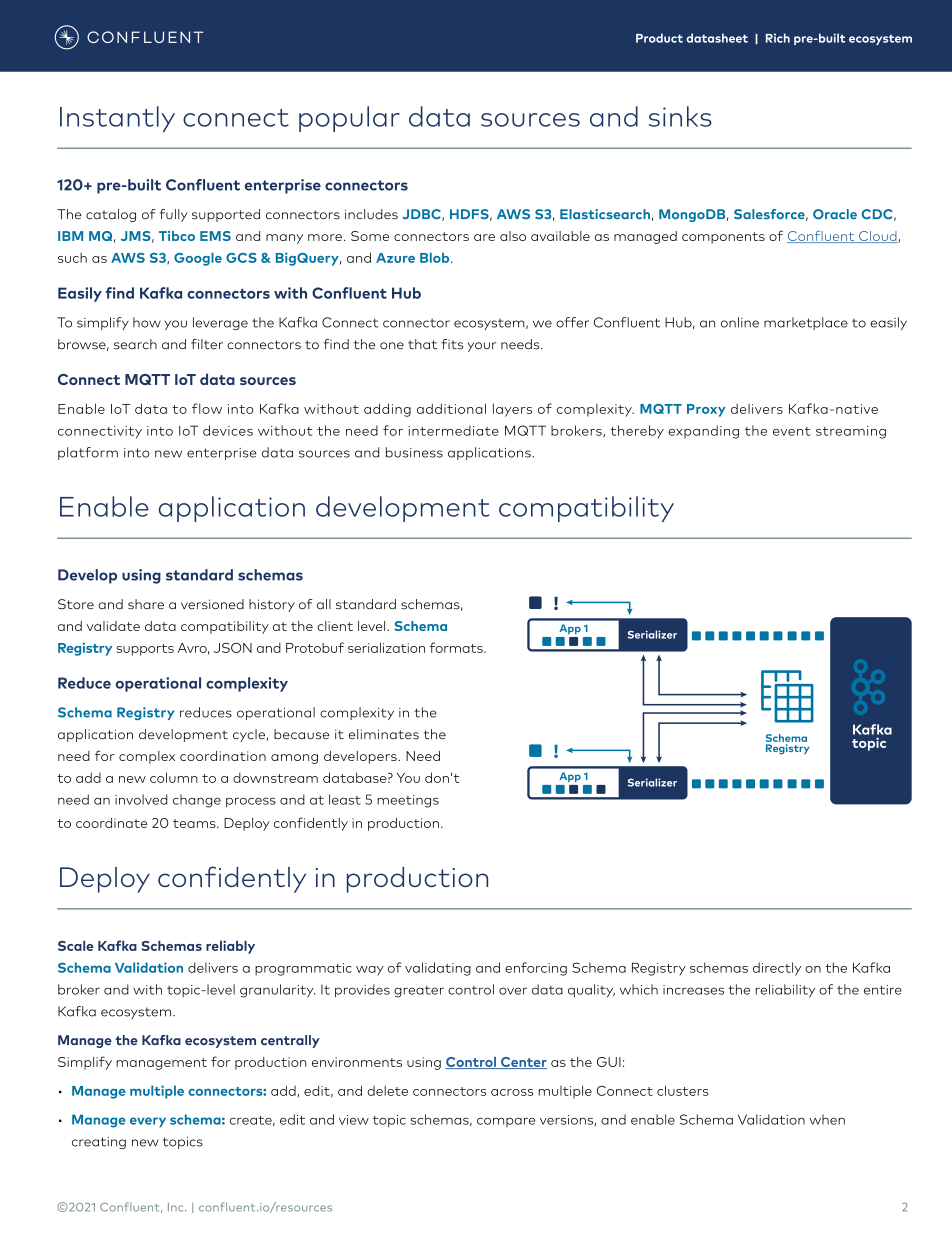 The height and width of the page is (1233, 952). I want to click on every, so click(148, 1122).
